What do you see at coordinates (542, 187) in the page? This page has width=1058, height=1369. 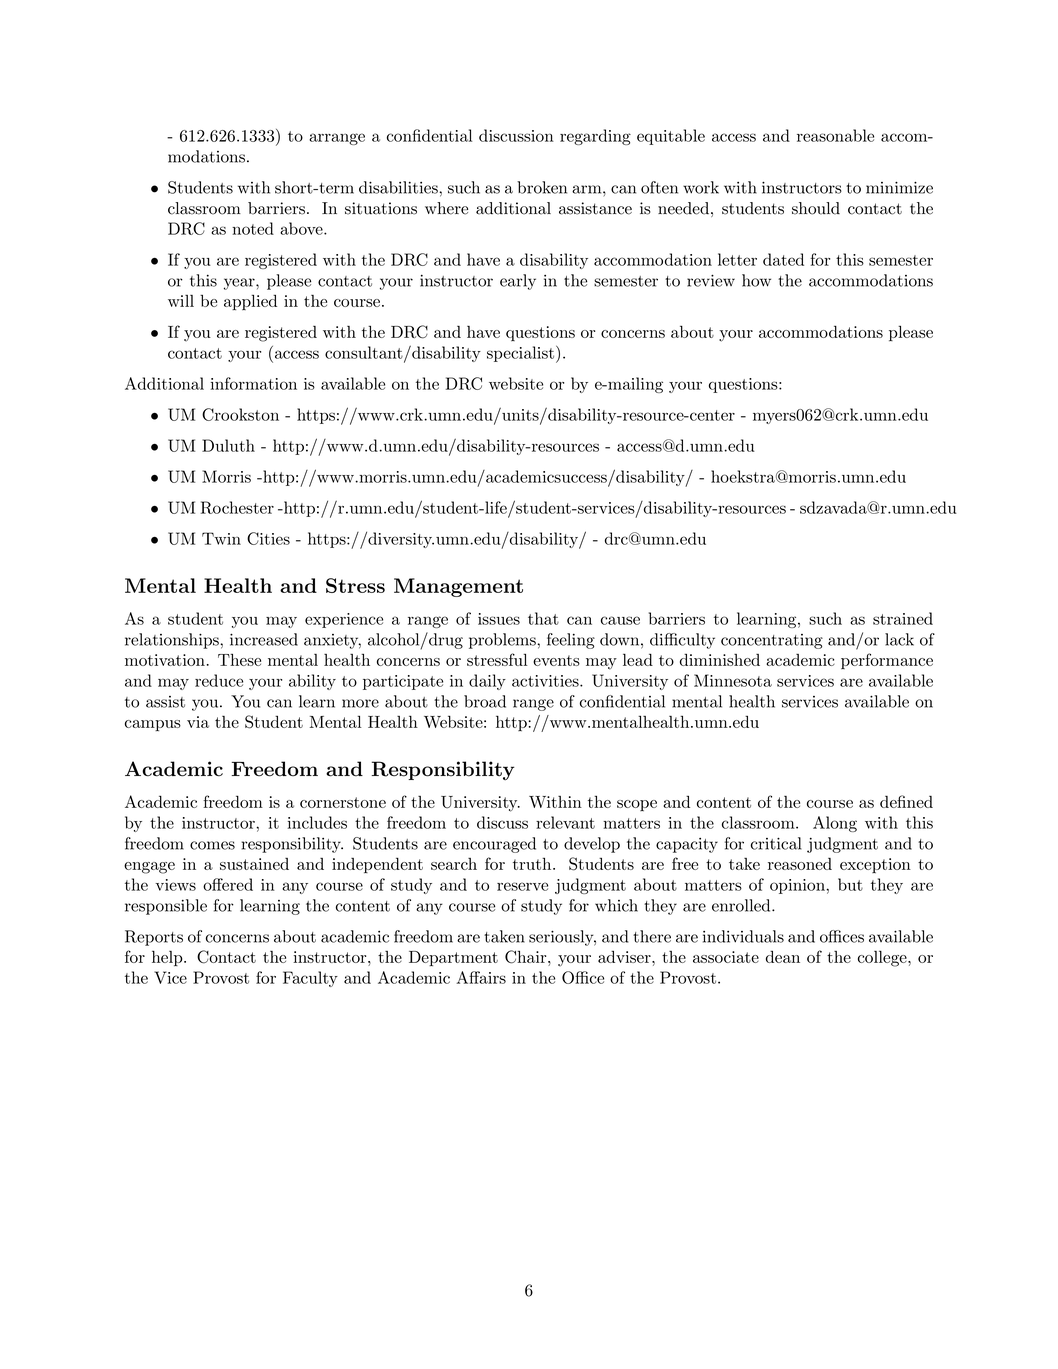 I see `broken` at bounding box center [542, 187].
